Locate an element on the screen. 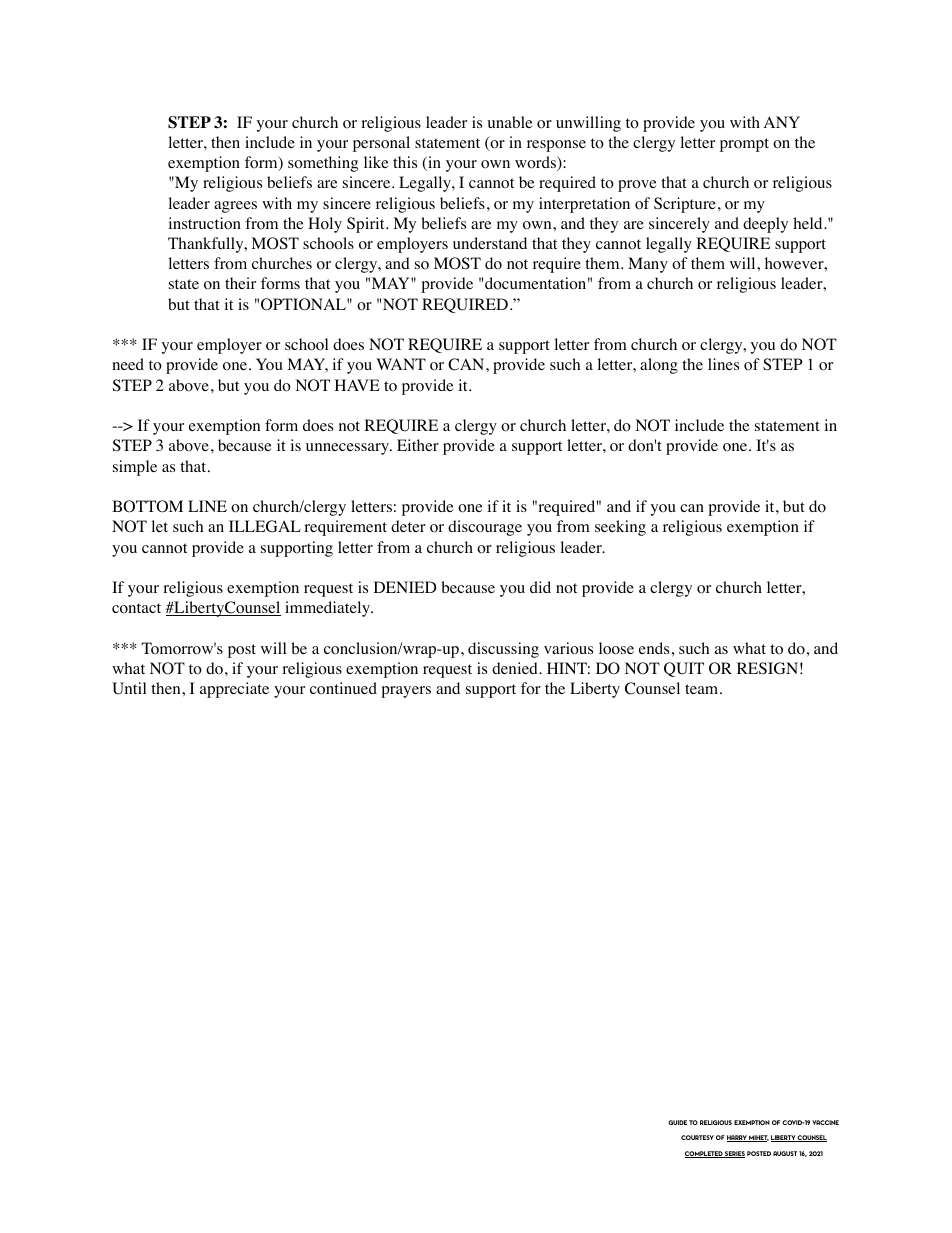 This screenshot has width=952, height=1233. prompt is located at coordinates (744, 145).
